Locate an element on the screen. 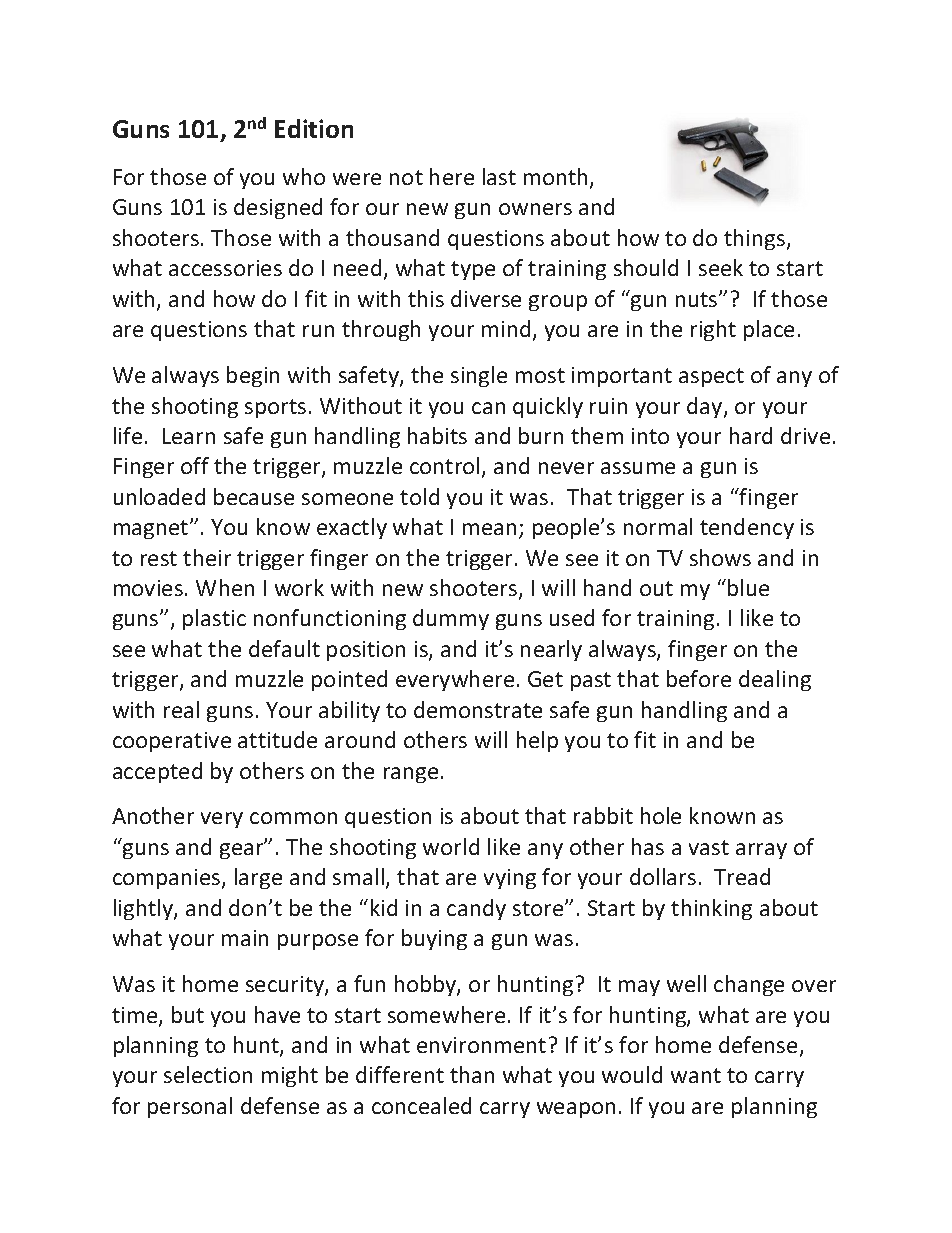  When is located at coordinates (225, 587).
